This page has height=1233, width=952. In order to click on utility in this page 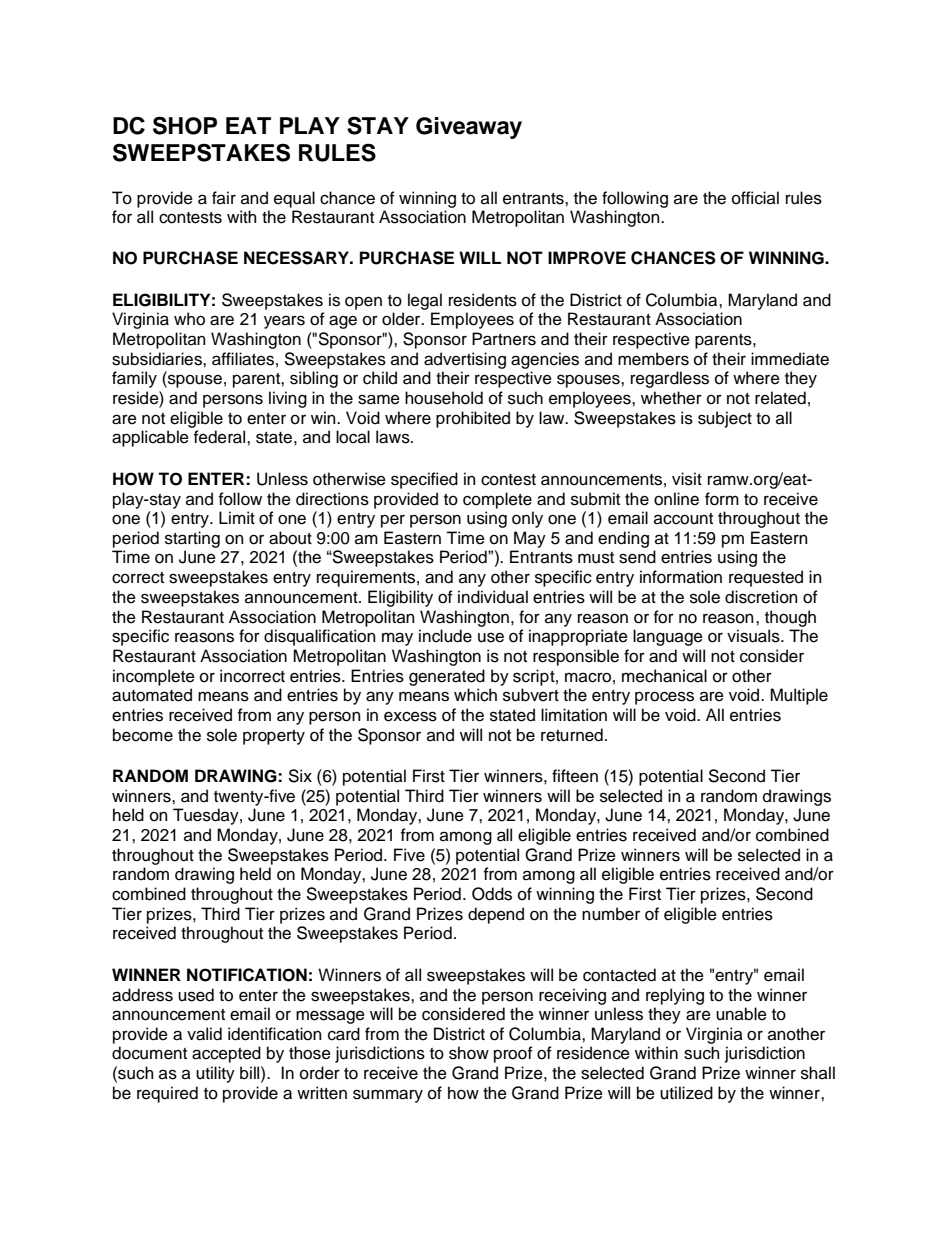, I will do `click(215, 1074)`.
